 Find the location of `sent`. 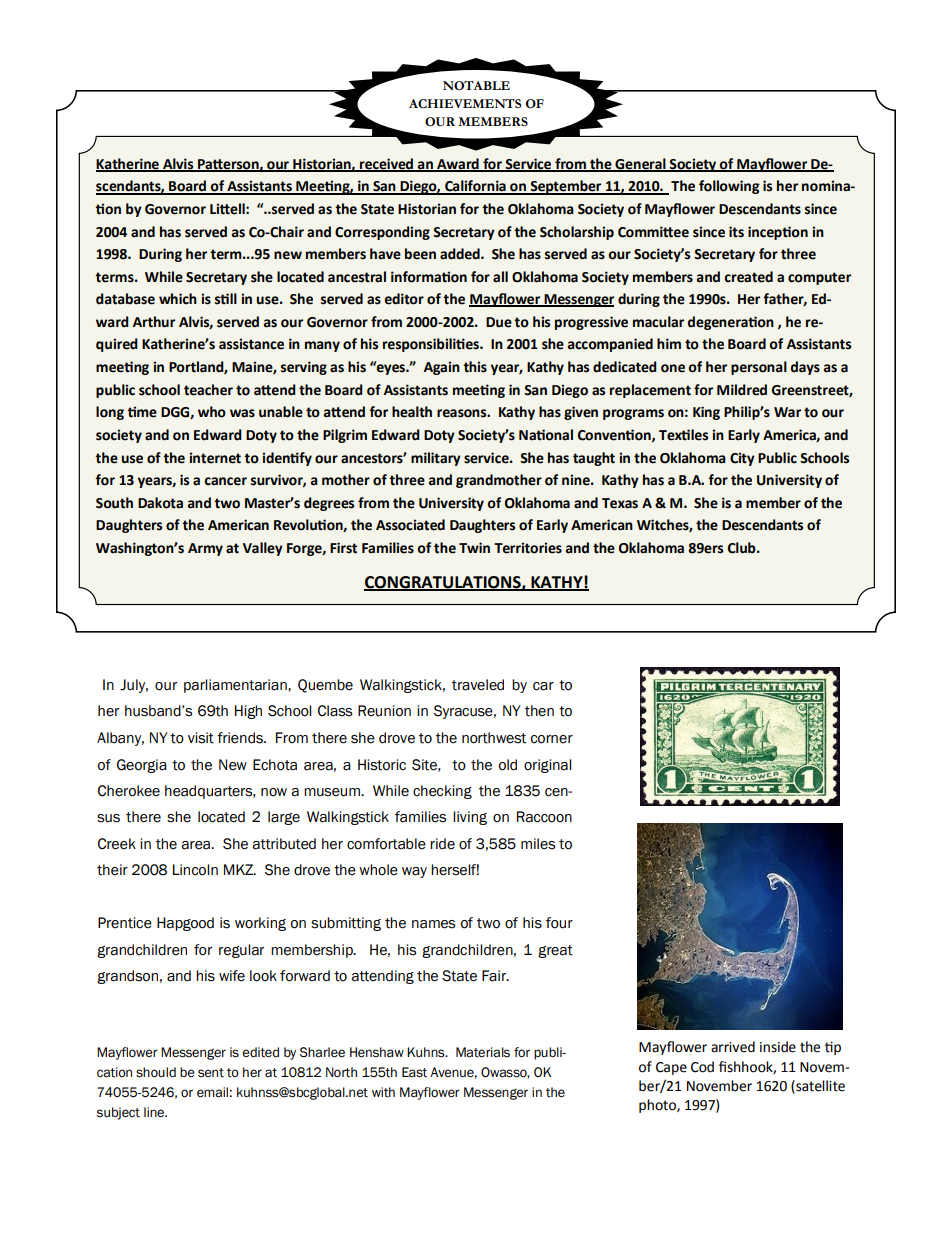

sent is located at coordinates (211, 1073).
